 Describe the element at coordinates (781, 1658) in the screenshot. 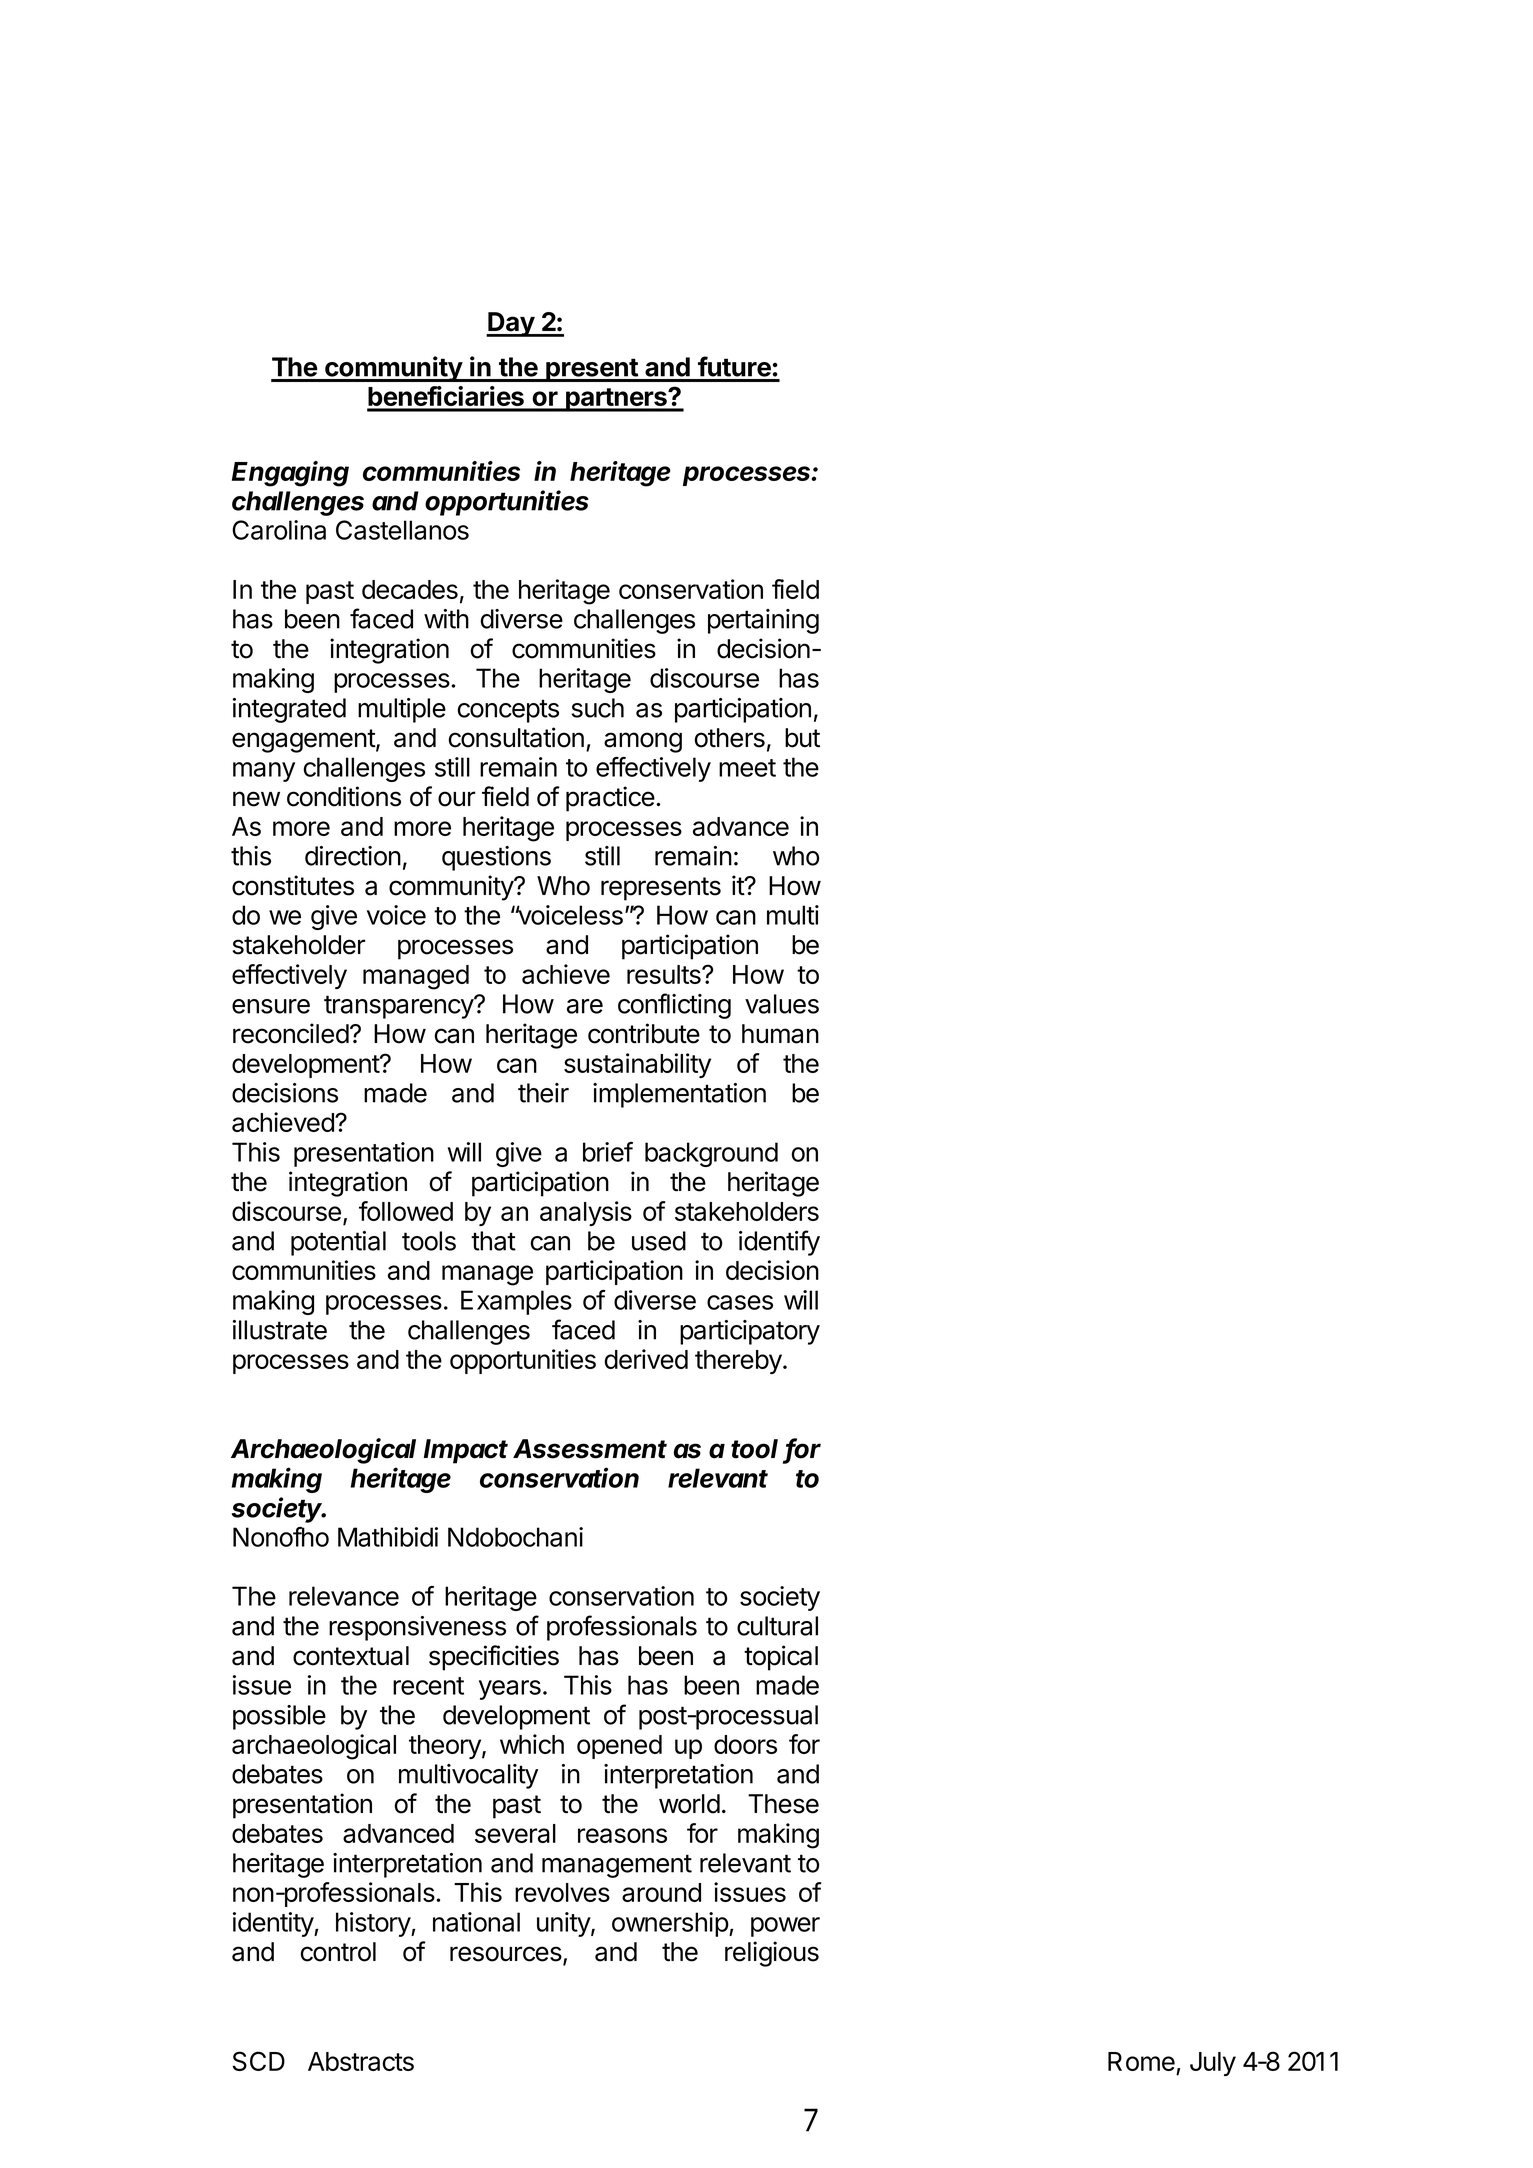

I see `topical` at that location.
